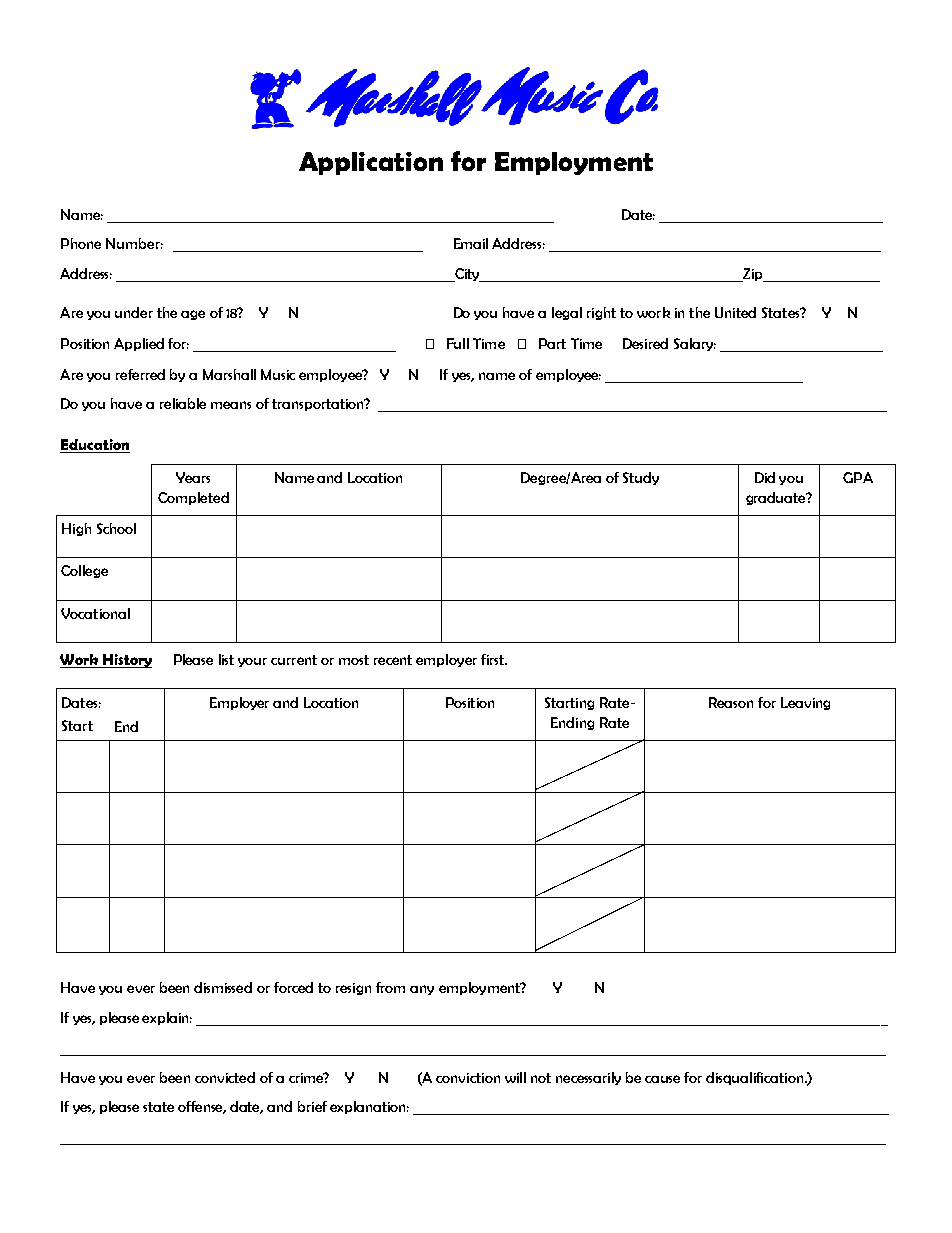  What do you see at coordinates (81, 243) in the screenshot?
I see `Phone` at bounding box center [81, 243].
